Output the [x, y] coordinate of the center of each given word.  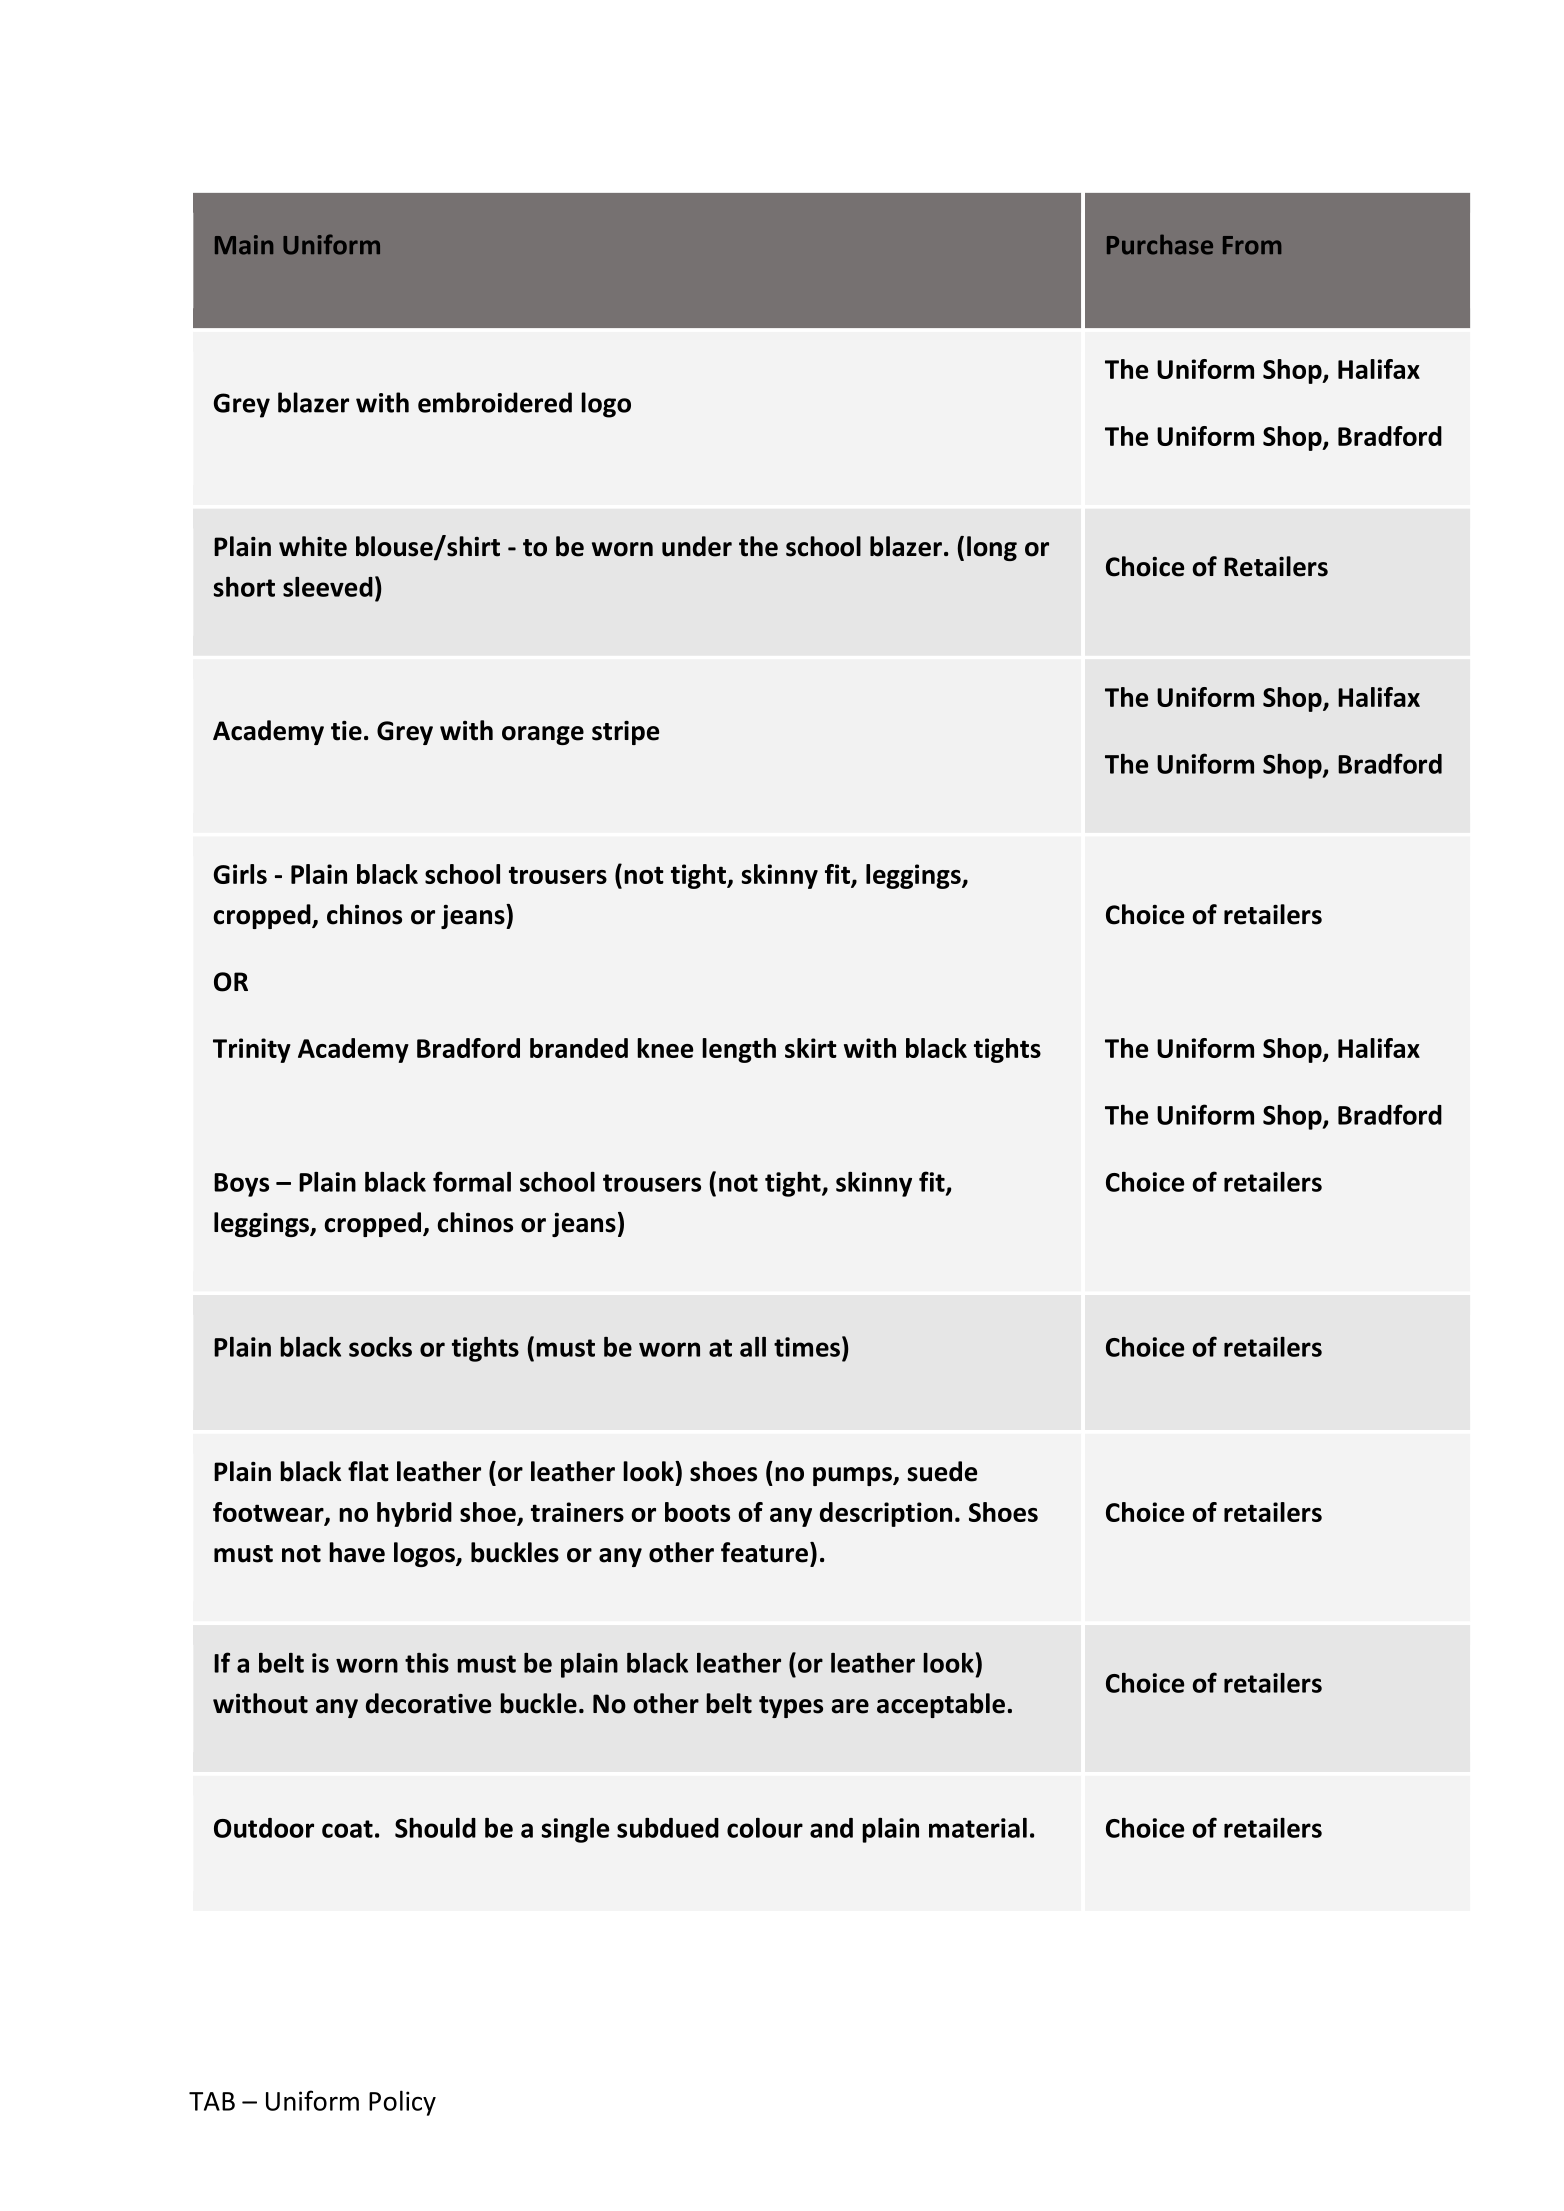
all [753, 1347]
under [697, 546]
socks [380, 1347]
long [992, 548]
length [739, 1050]
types [791, 1707]
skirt [811, 1048]
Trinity [252, 1050]
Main [244, 245]
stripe [625, 732]
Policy [402, 2103]
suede [942, 1471]
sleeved [328, 587]
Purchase [1160, 244]
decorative [428, 1703]
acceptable [941, 1705]
